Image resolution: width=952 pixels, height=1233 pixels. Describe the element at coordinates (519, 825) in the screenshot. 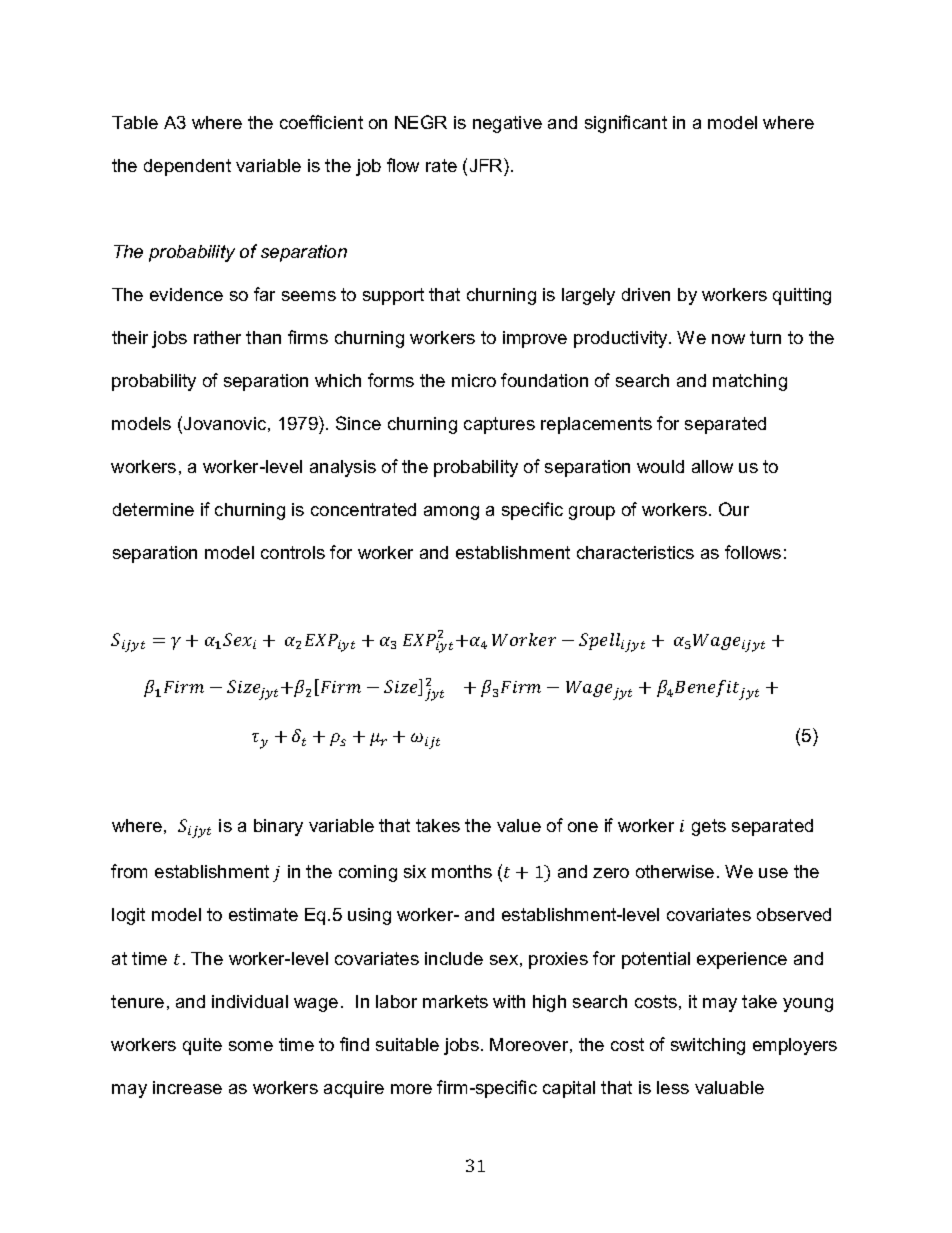

I see `value` at that location.
